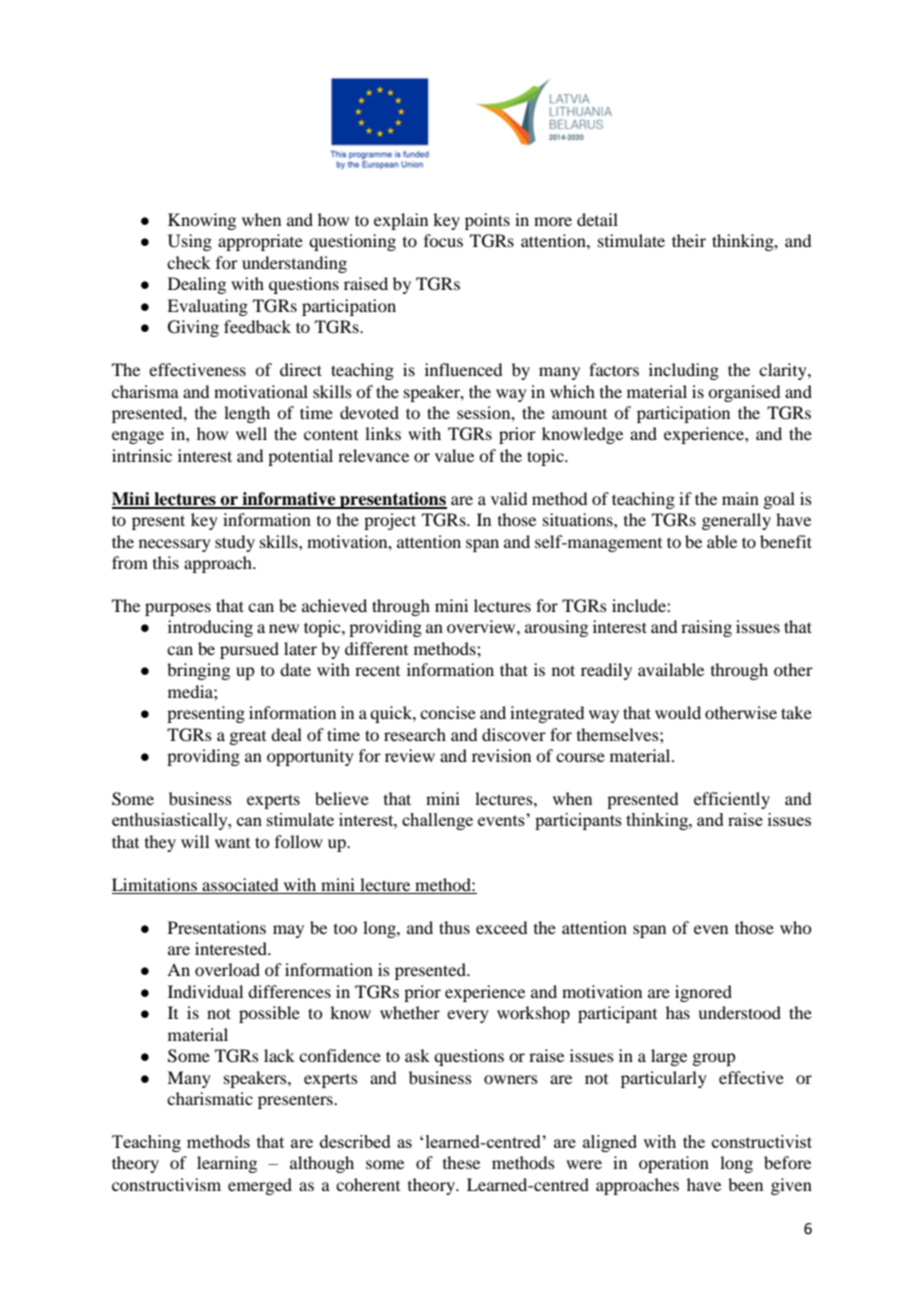  Describe the element at coordinates (454, 455) in the screenshot. I see `value` at that location.
